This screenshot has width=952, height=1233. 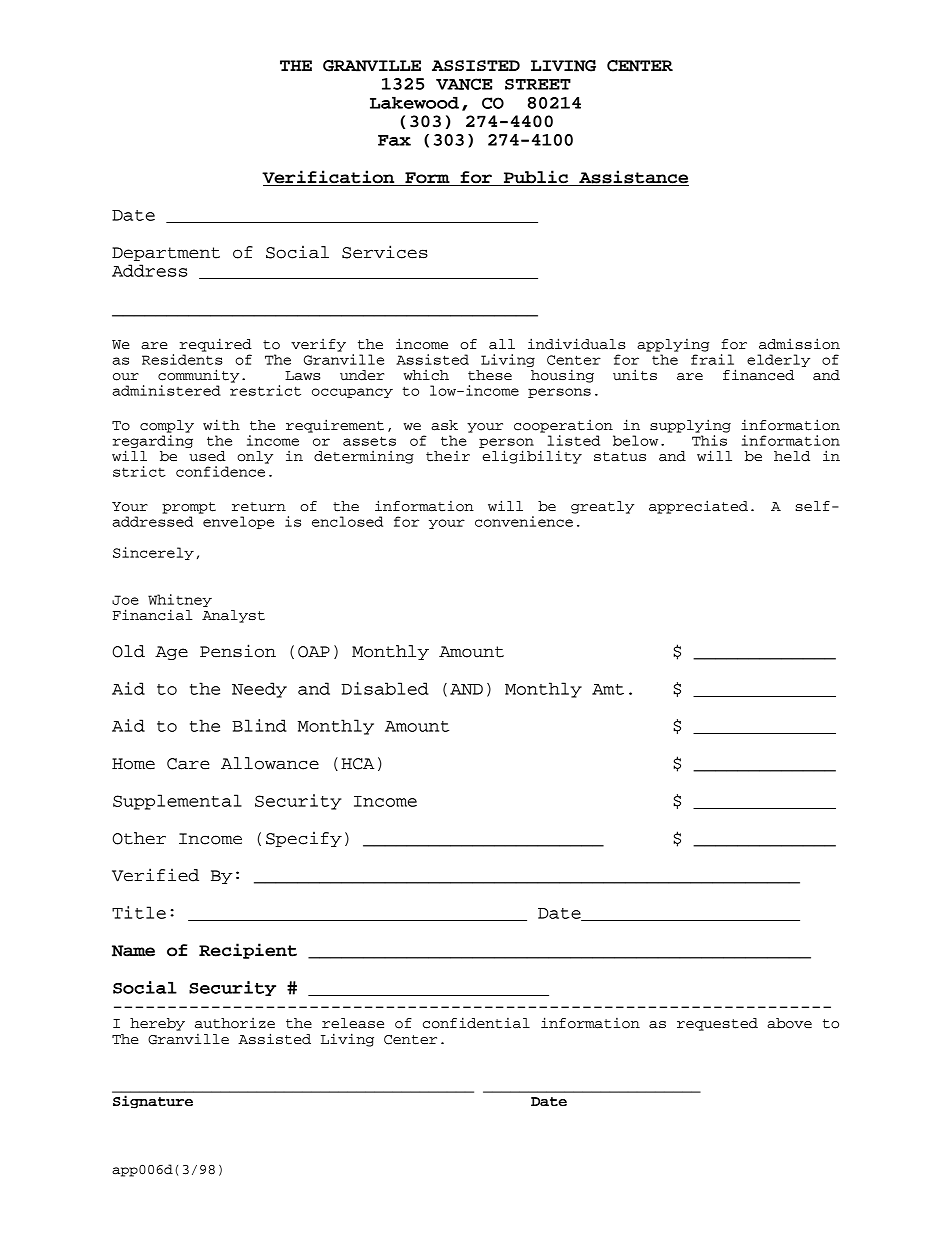 I want to click on Verification, so click(x=329, y=178).
